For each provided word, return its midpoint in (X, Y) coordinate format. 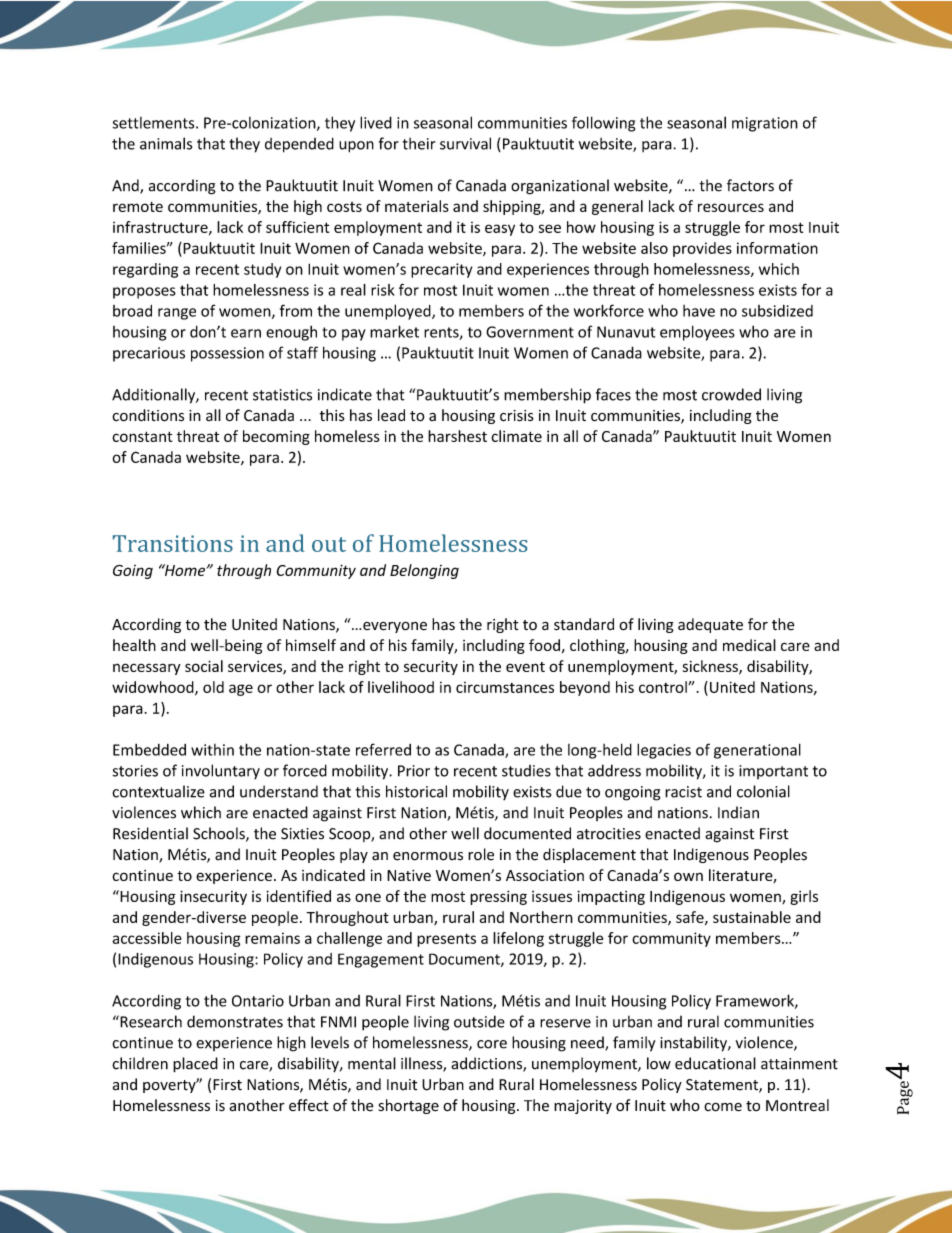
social (204, 666)
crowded (731, 394)
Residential (150, 833)
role (481, 854)
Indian (738, 812)
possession (227, 354)
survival (465, 143)
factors (750, 185)
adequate (710, 625)
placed (195, 1065)
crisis (517, 416)
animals (166, 143)
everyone (395, 627)
